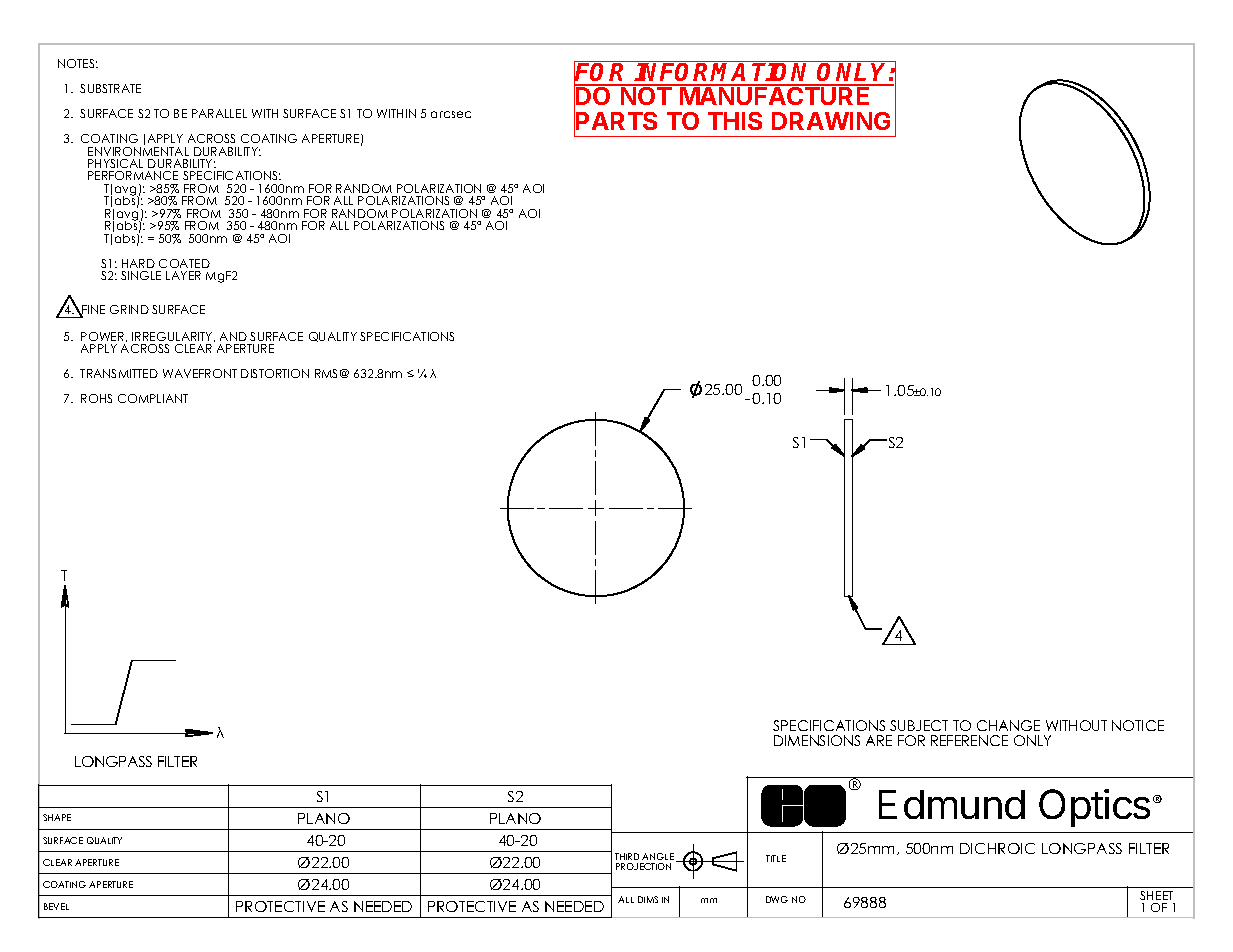  I want to click on PARALLEL, so click(219, 113).
